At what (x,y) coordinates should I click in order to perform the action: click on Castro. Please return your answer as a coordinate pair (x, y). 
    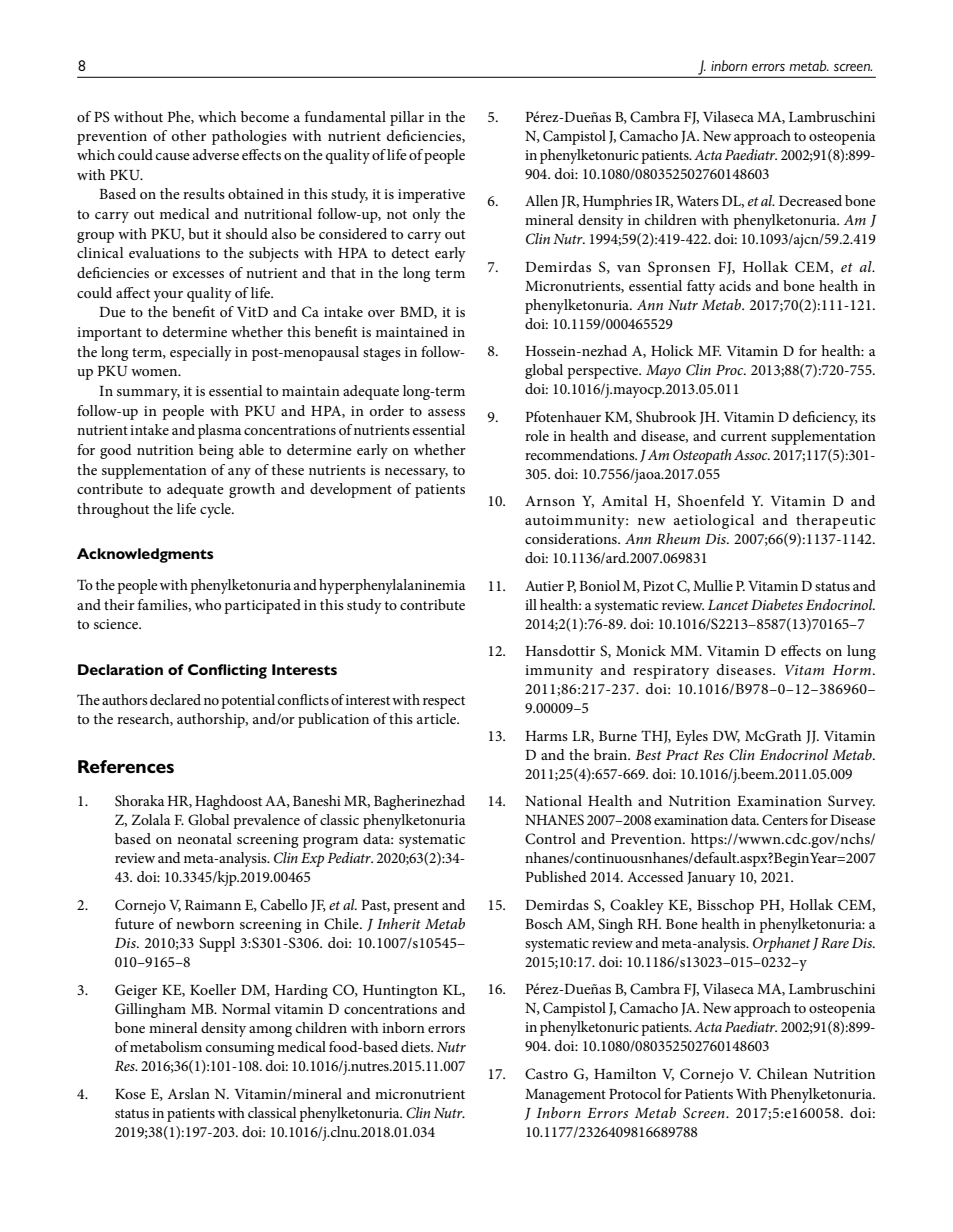
    Looking at the image, I should click on (546, 1074).
